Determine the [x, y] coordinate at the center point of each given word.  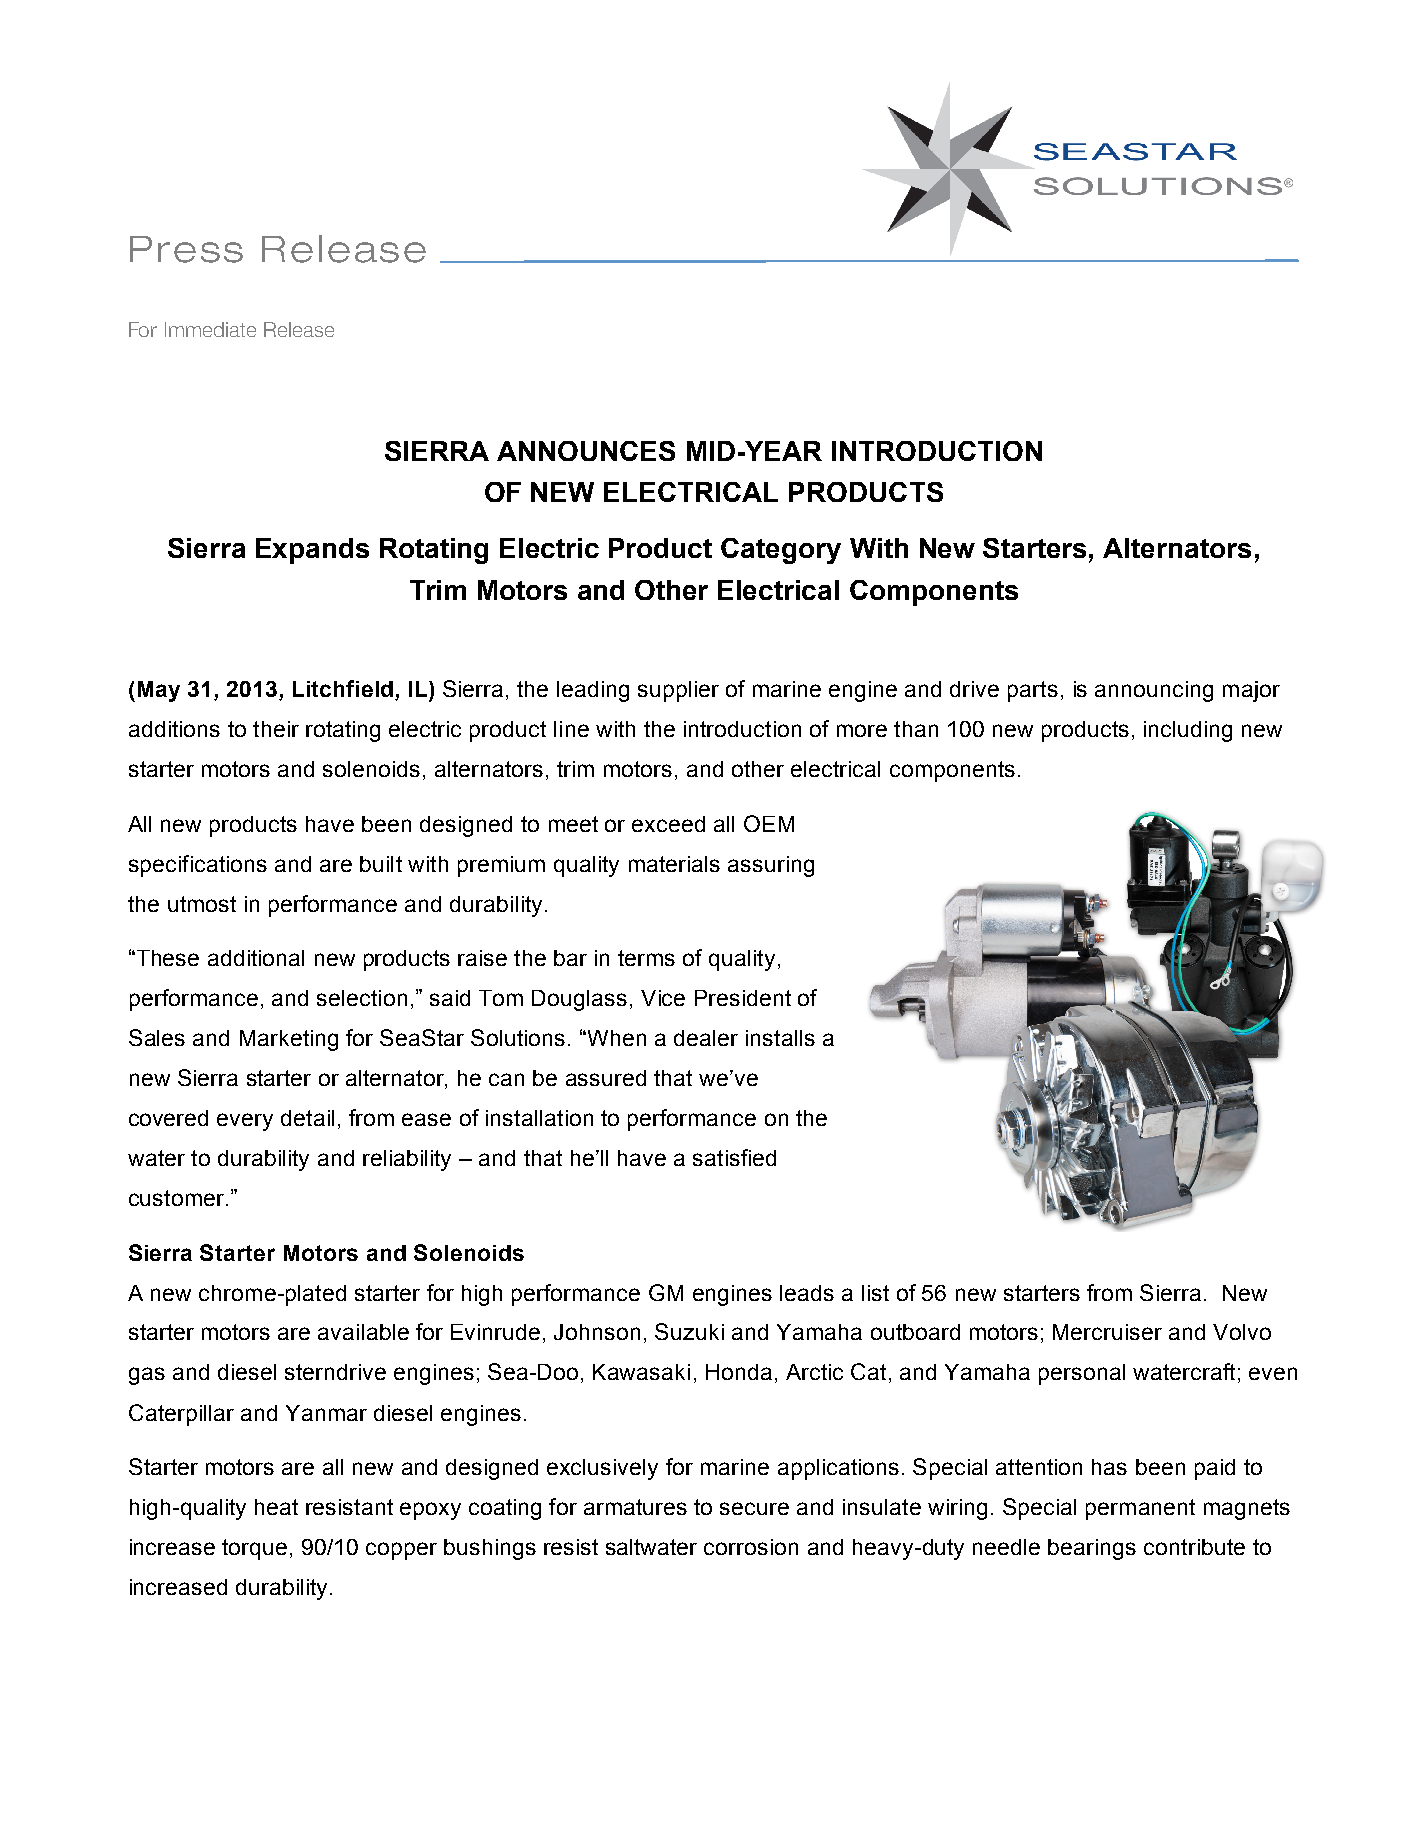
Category [781, 551]
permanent [1140, 1509]
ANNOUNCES [586, 451]
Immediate [210, 329]
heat [276, 1507]
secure [754, 1508]
